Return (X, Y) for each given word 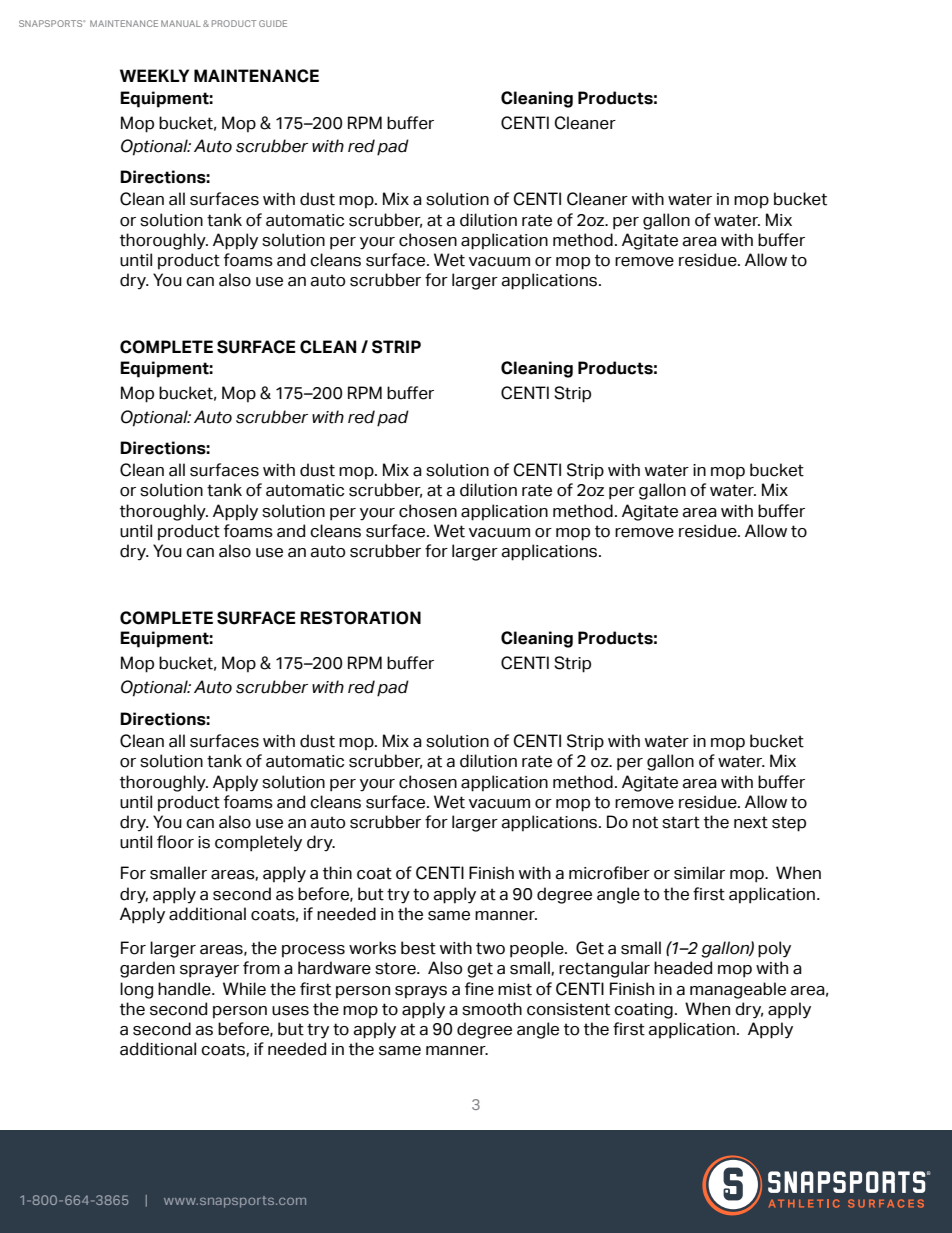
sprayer (209, 971)
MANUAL (181, 23)
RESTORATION (360, 618)
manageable (738, 990)
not (645, 822)
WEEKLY (154, 75)
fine (479, 989)
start (681, 822)
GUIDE (273, 23)
